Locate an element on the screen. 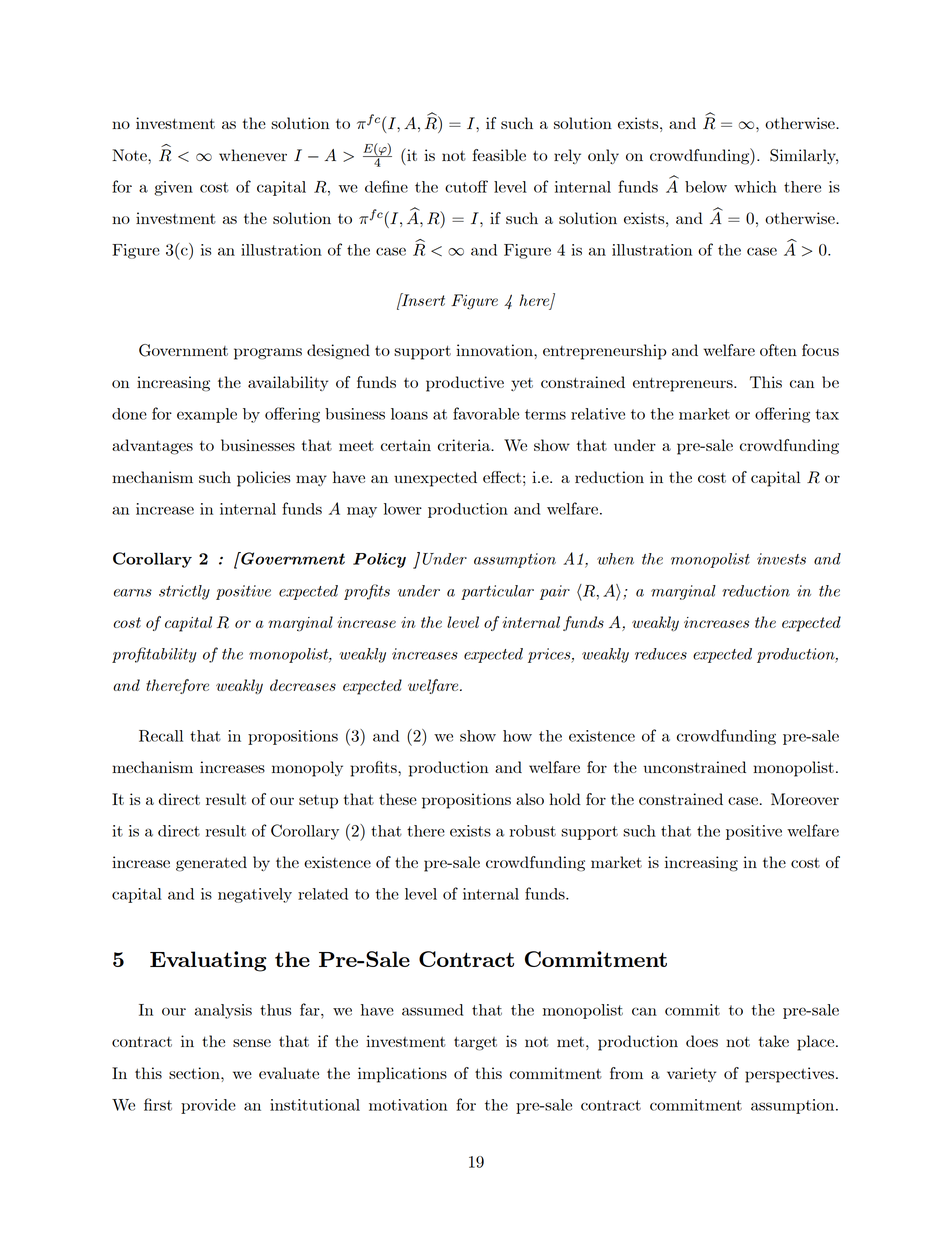 This screenshot has height=1233, width=952. which is located at coordinates (755, 187).
